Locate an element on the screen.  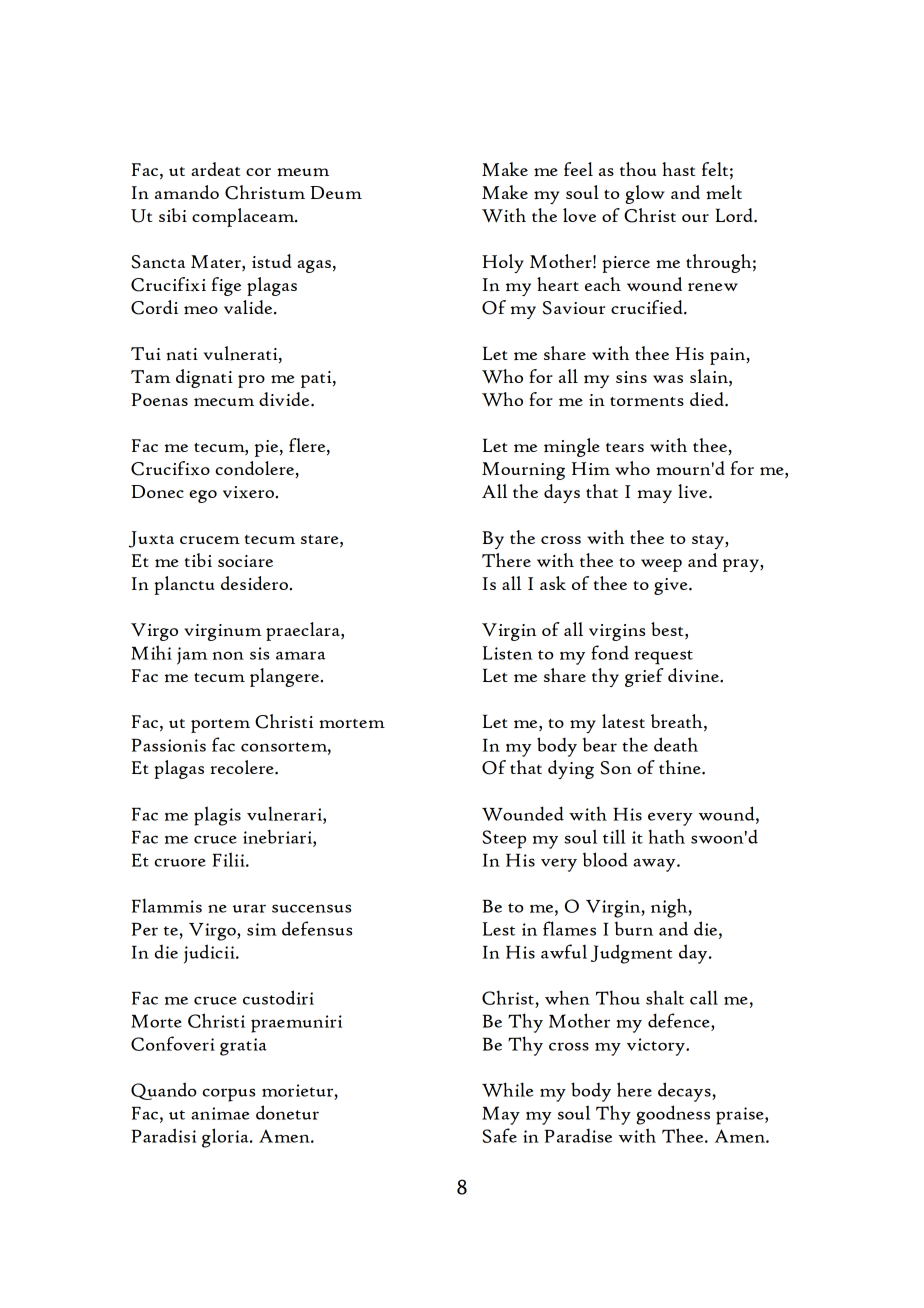
Steep is located at coordinates (504, 839).
